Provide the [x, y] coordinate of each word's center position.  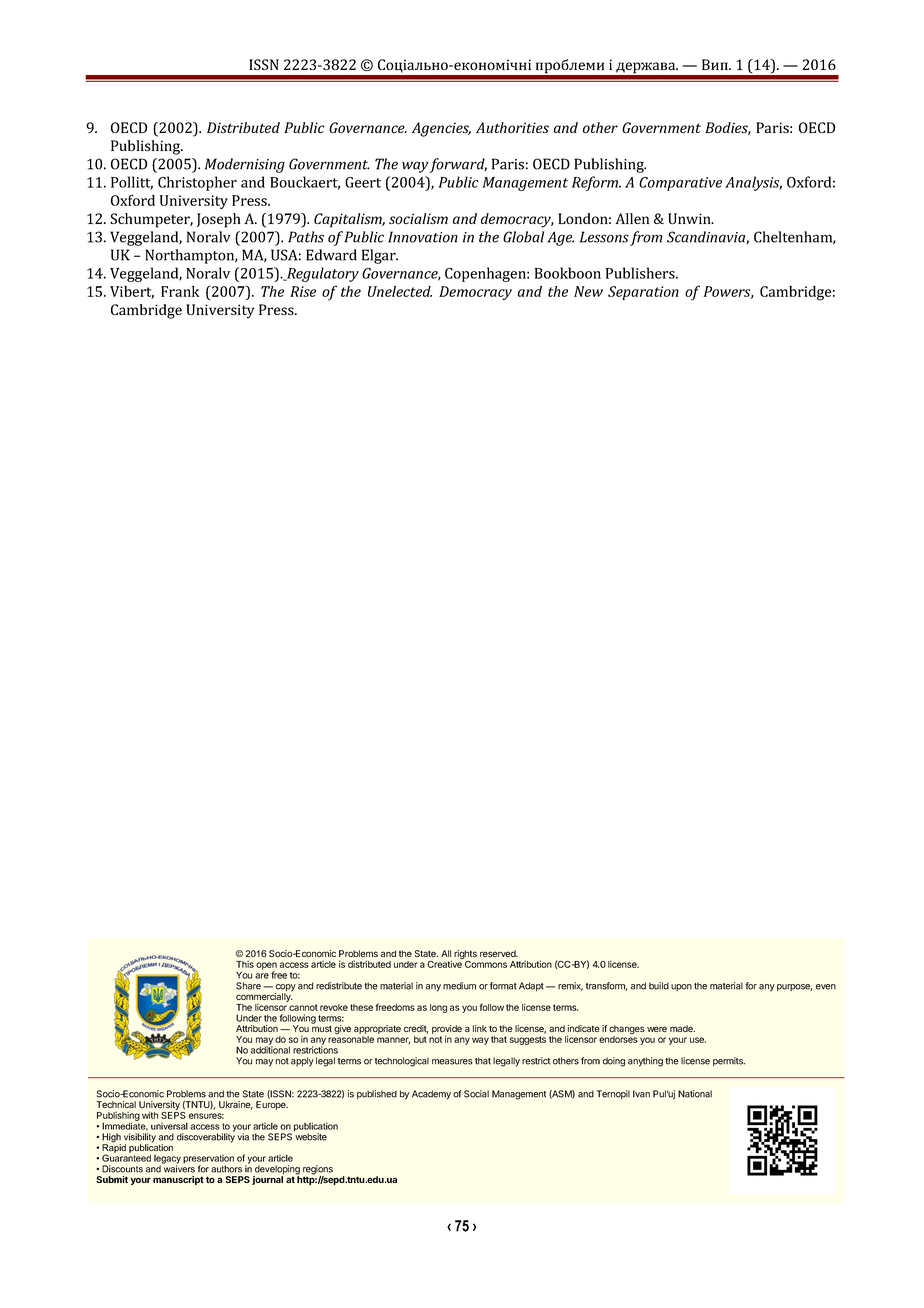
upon [681, 987]
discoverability [206, 1137]
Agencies [441, 129]
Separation [643, 293]
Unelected [400, 291]
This [245, 964]
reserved [499, 953]
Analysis [753, 183]
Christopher [197, 183]
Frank [180, 291]
